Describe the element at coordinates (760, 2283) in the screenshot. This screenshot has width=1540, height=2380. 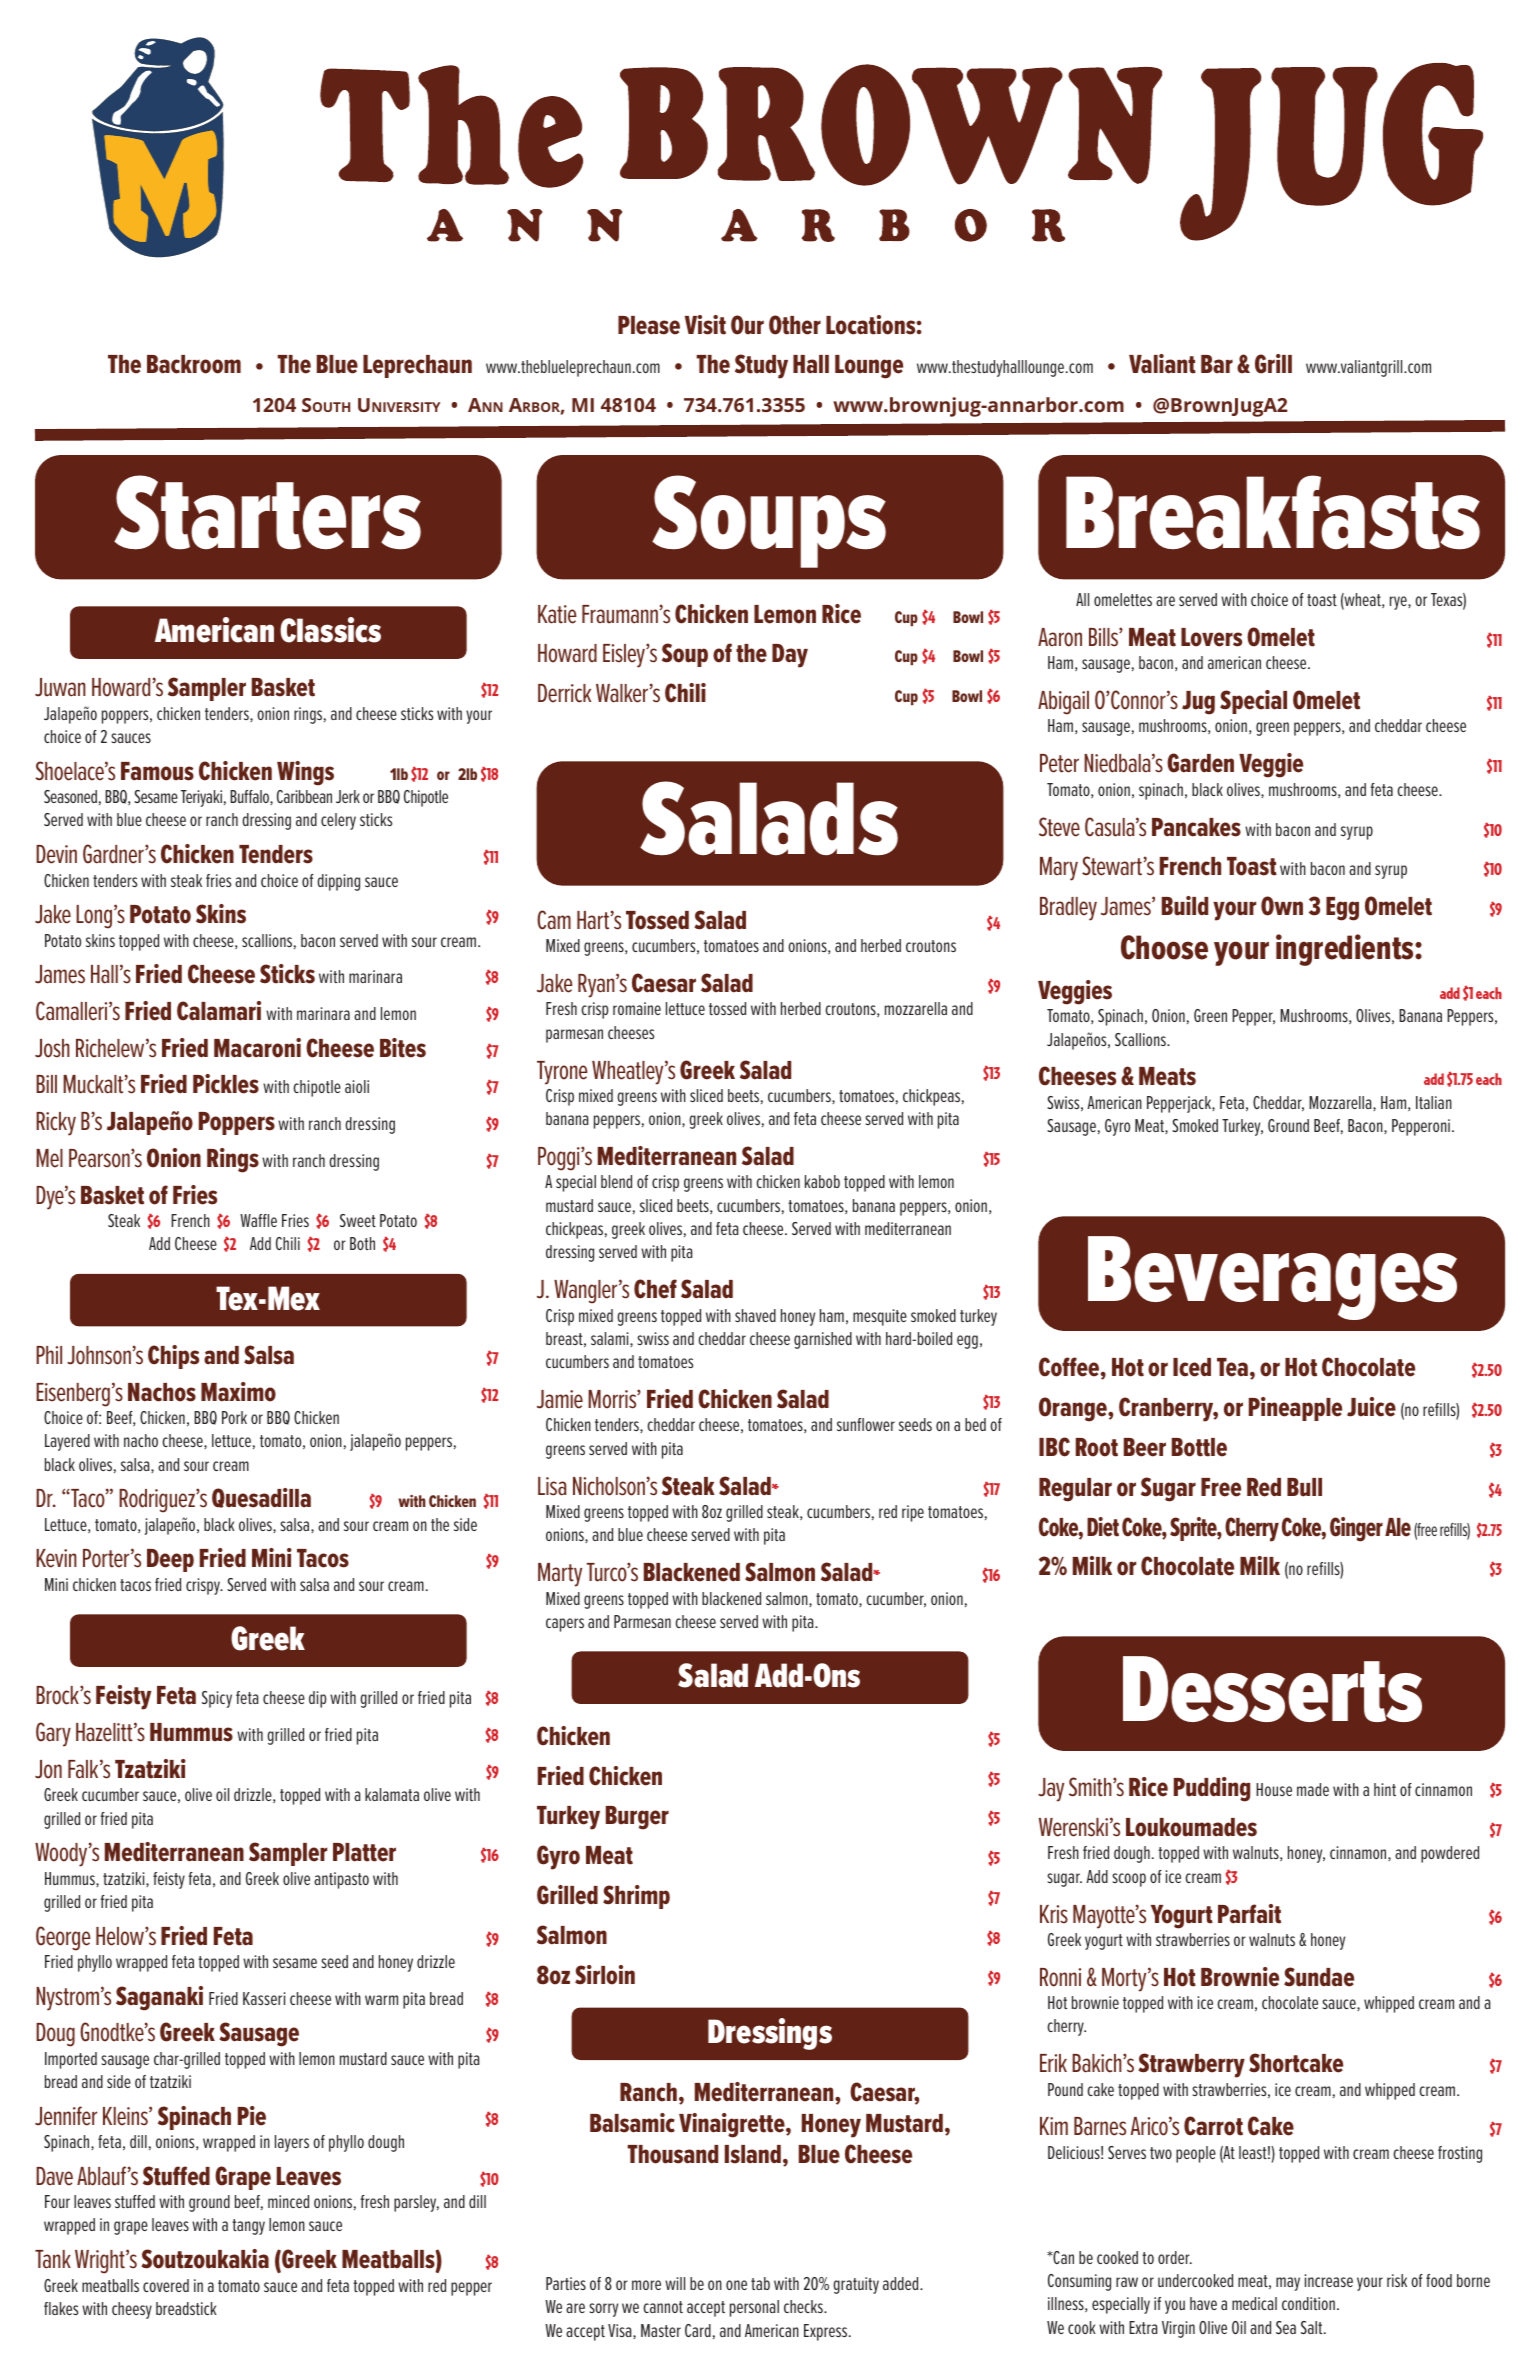
I see `tab` at that location.
